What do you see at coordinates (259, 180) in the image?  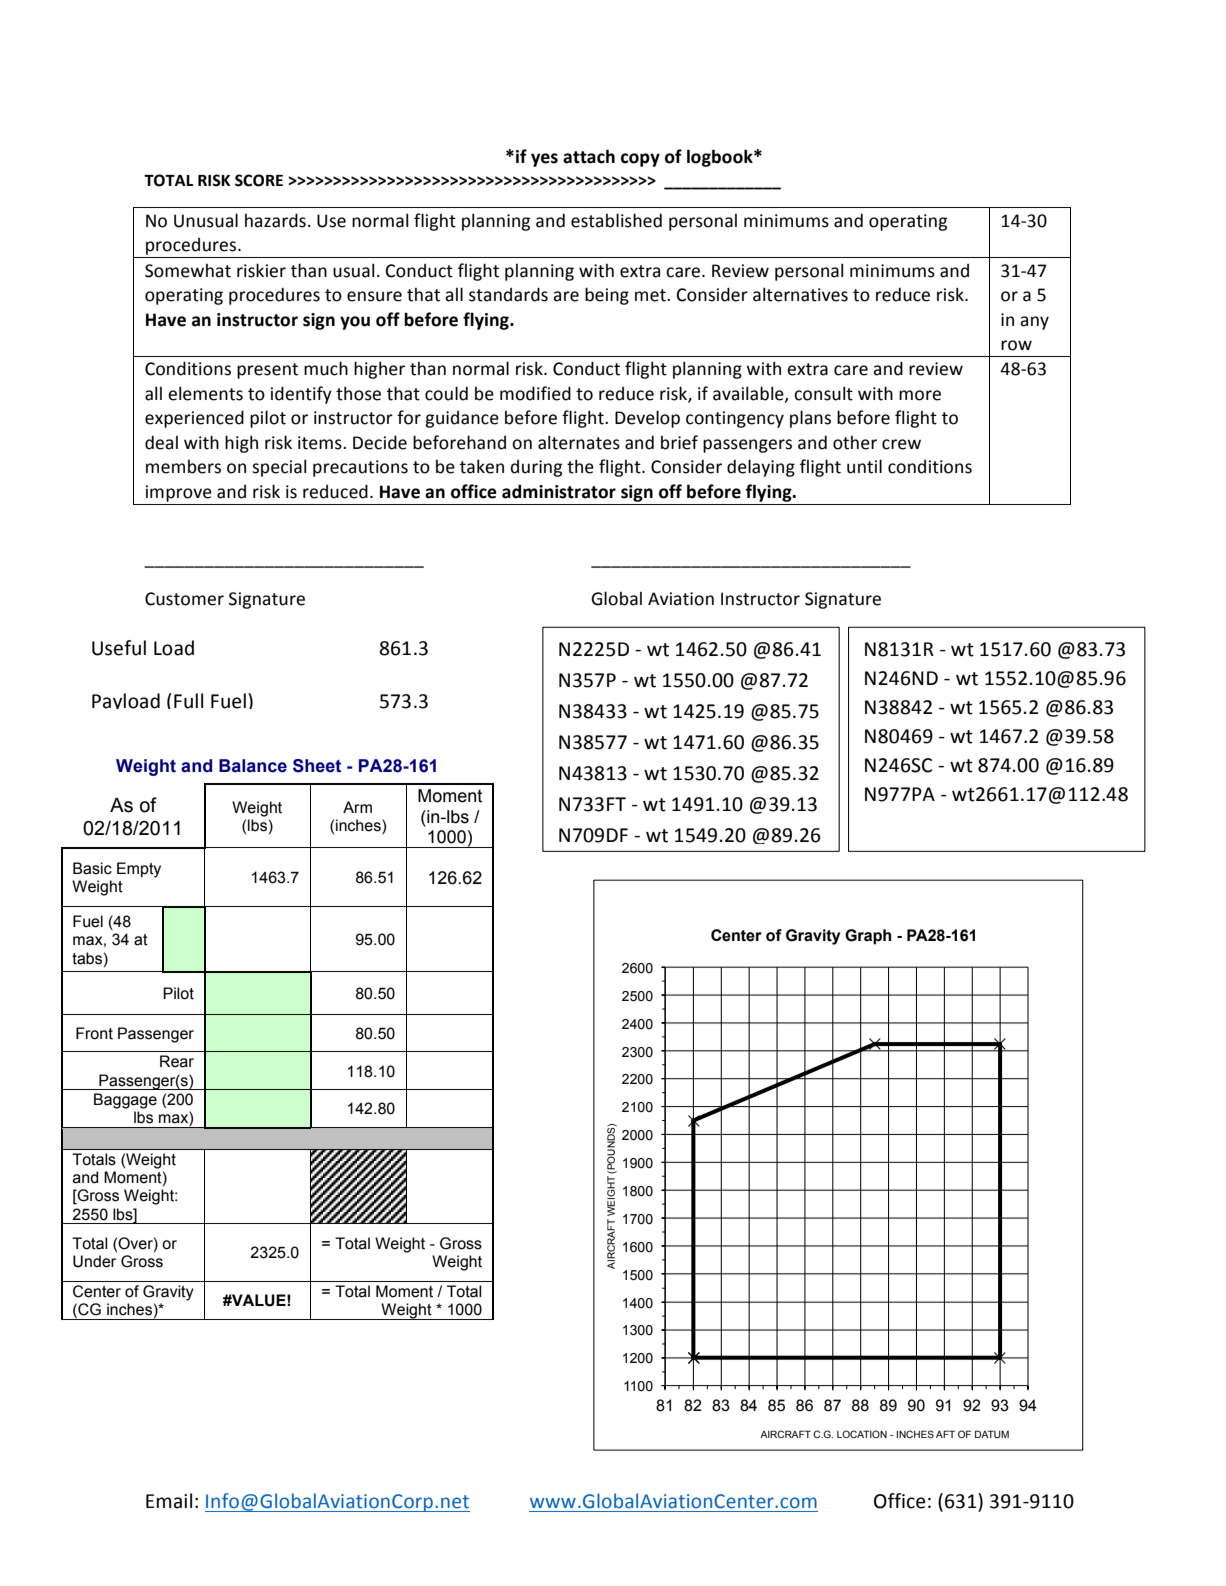 I see `SCORE` at bounding box center [259, 180].
